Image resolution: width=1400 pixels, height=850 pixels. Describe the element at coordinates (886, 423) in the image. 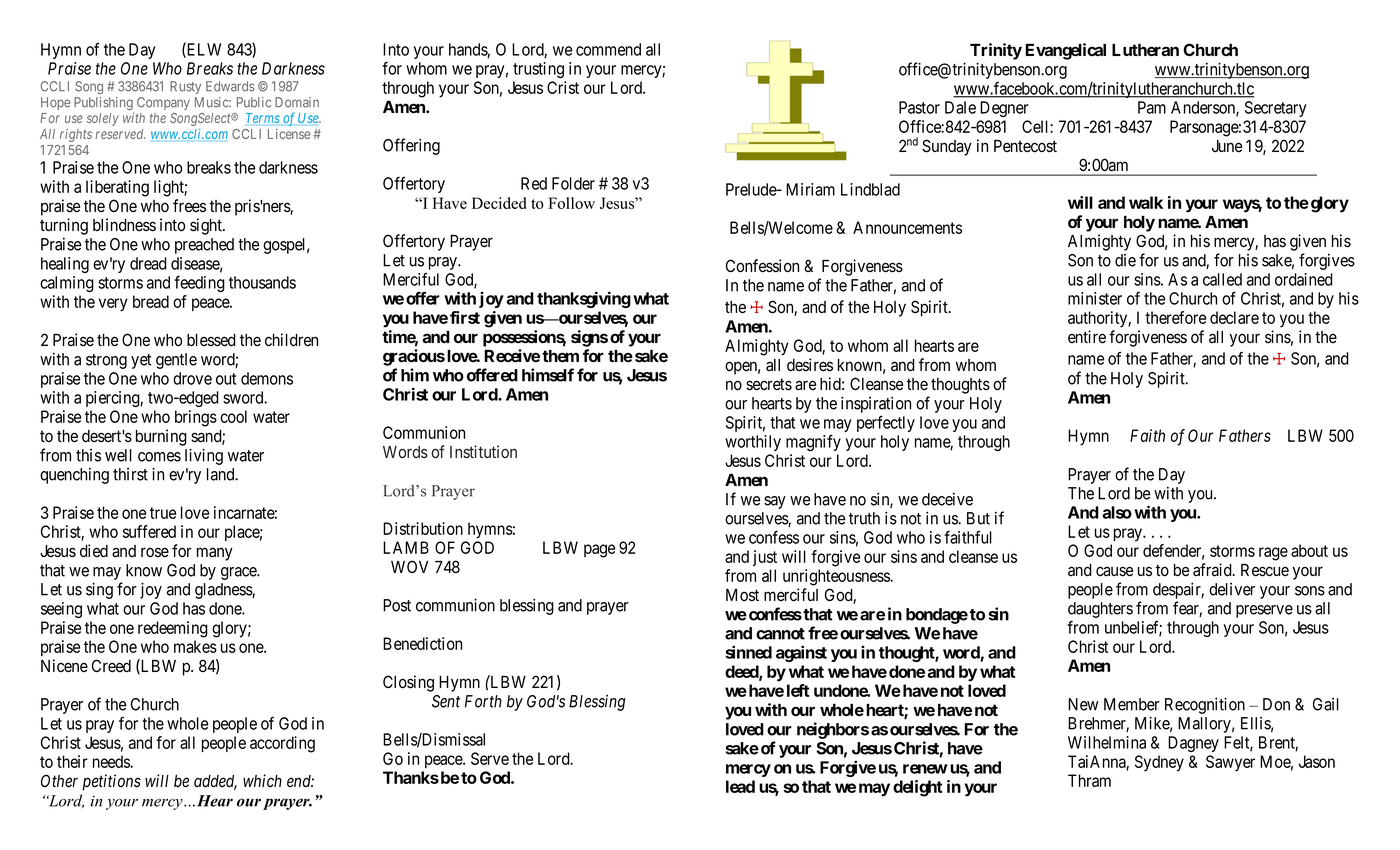

I see `perfectly` at that location.
